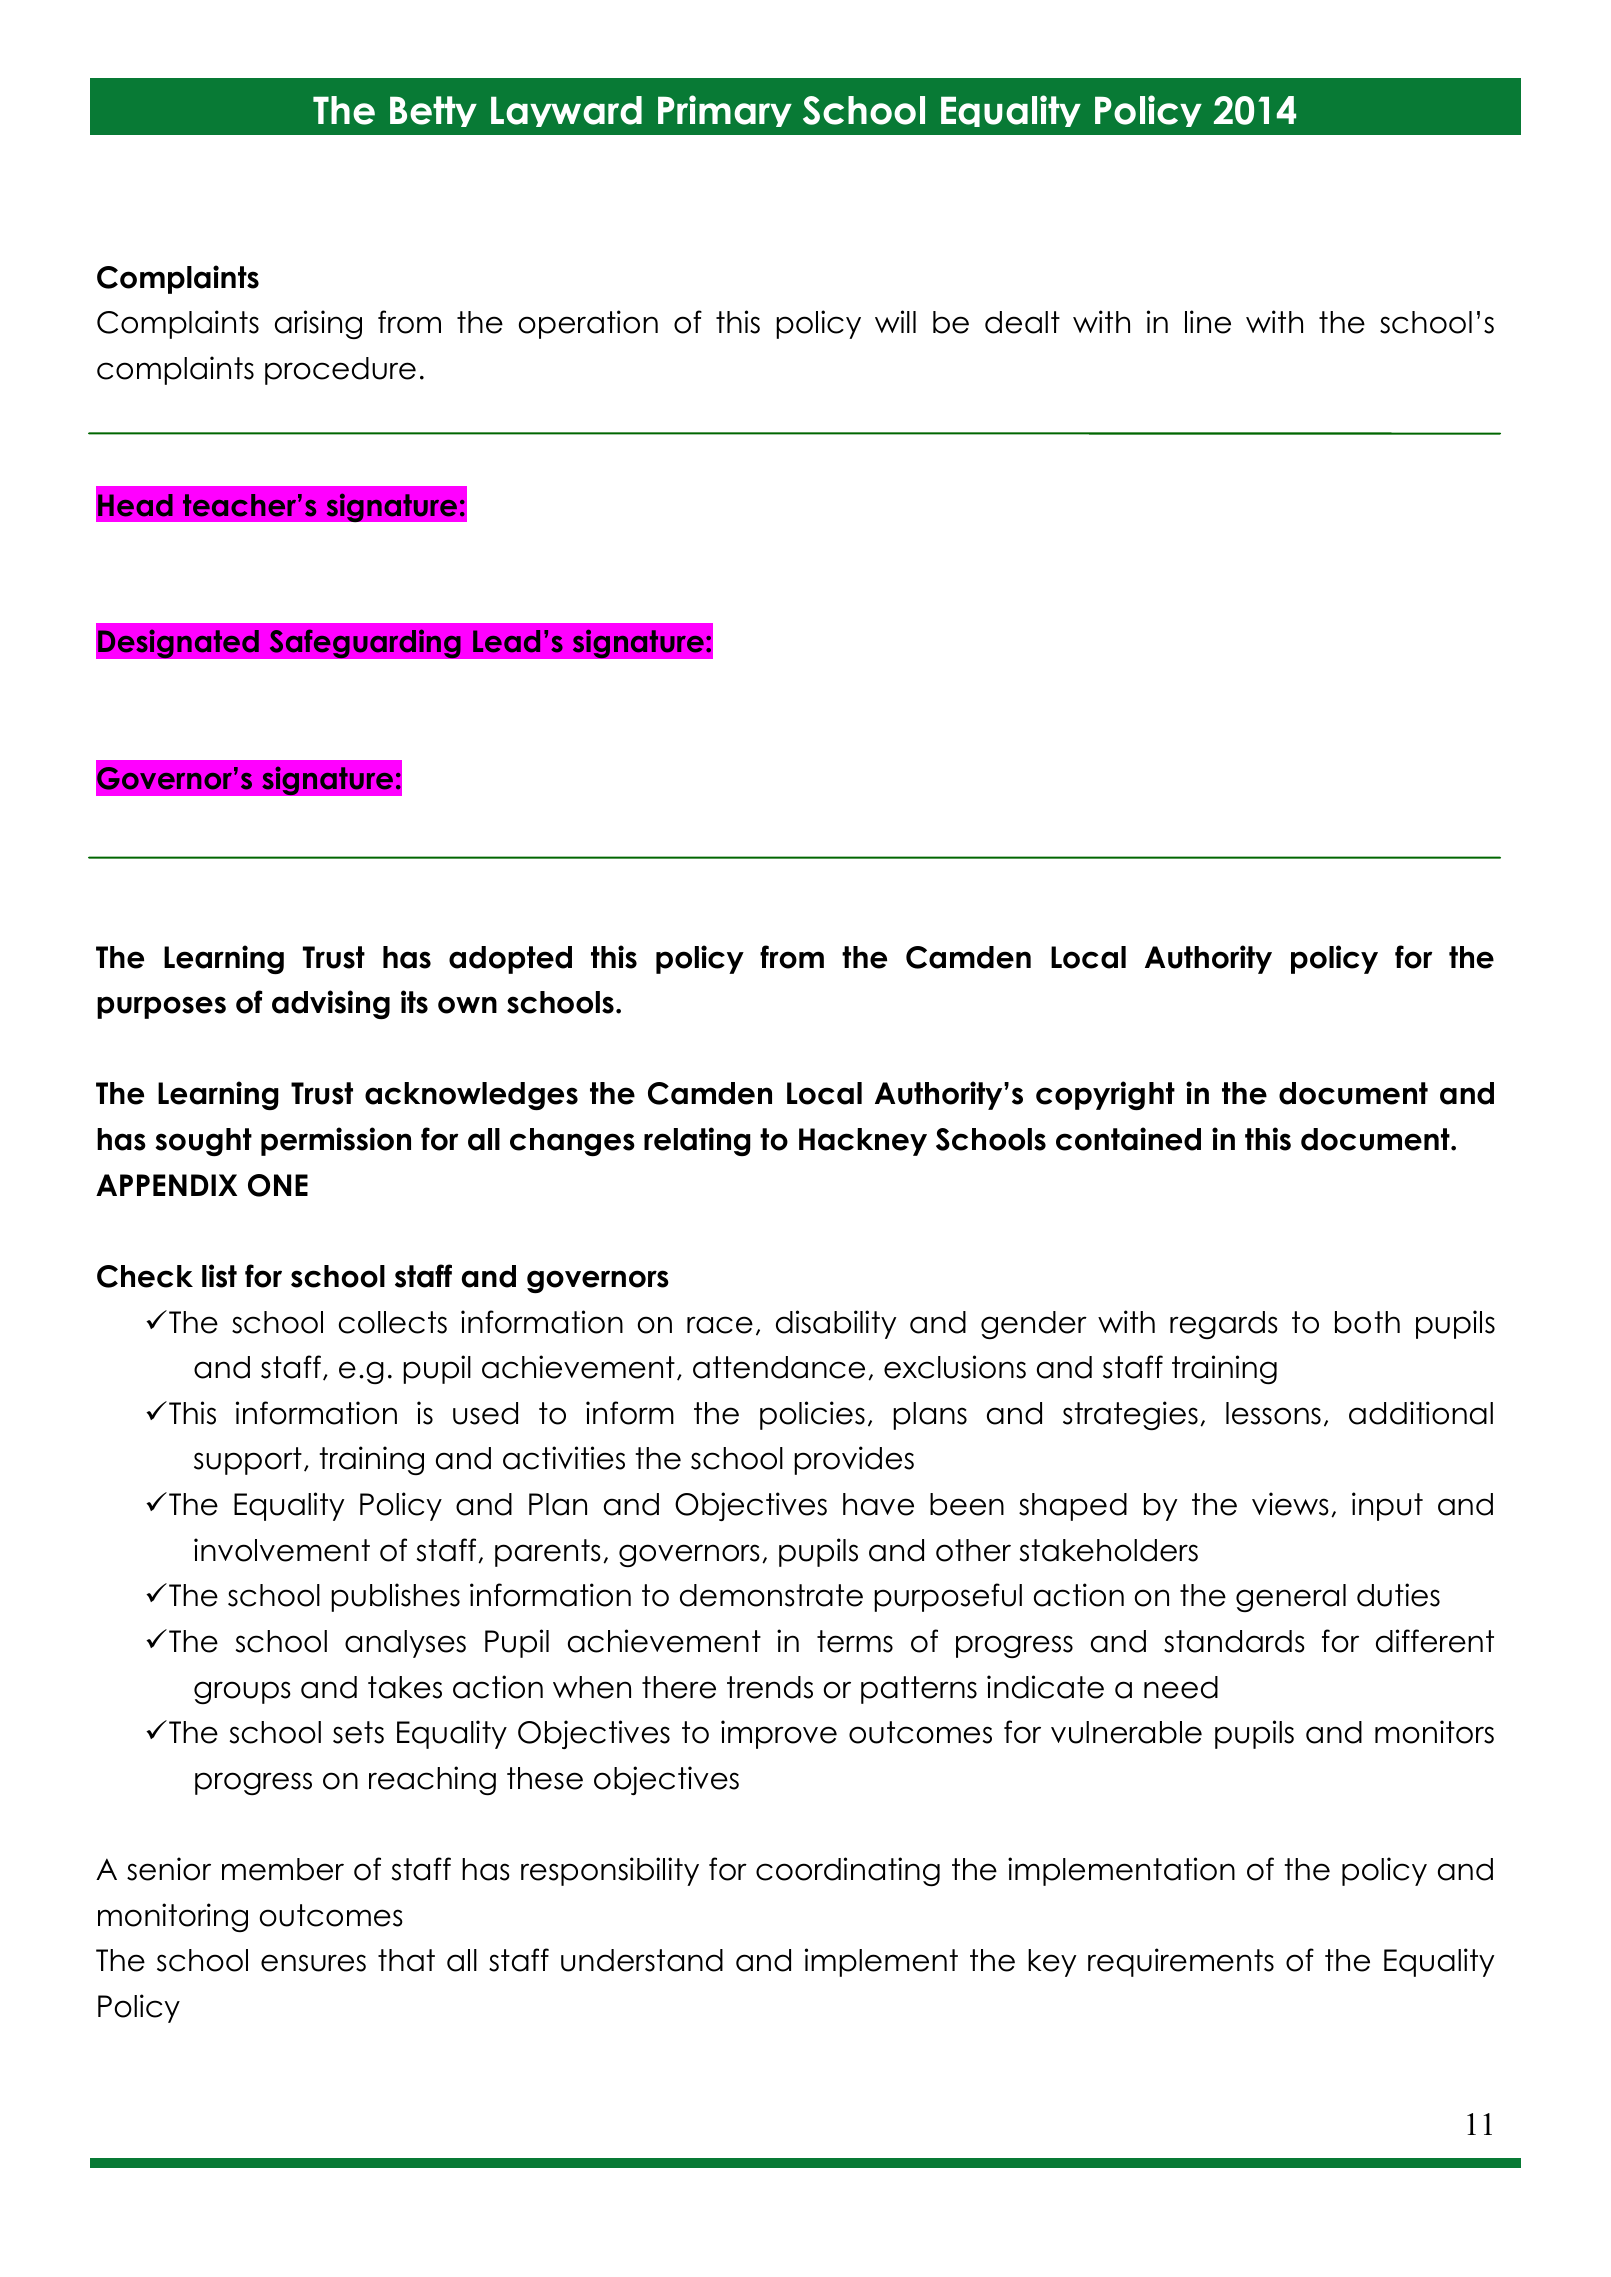  Describe the element at coordinates (1208, 322) in the screenshot. I see `line` at that location.
